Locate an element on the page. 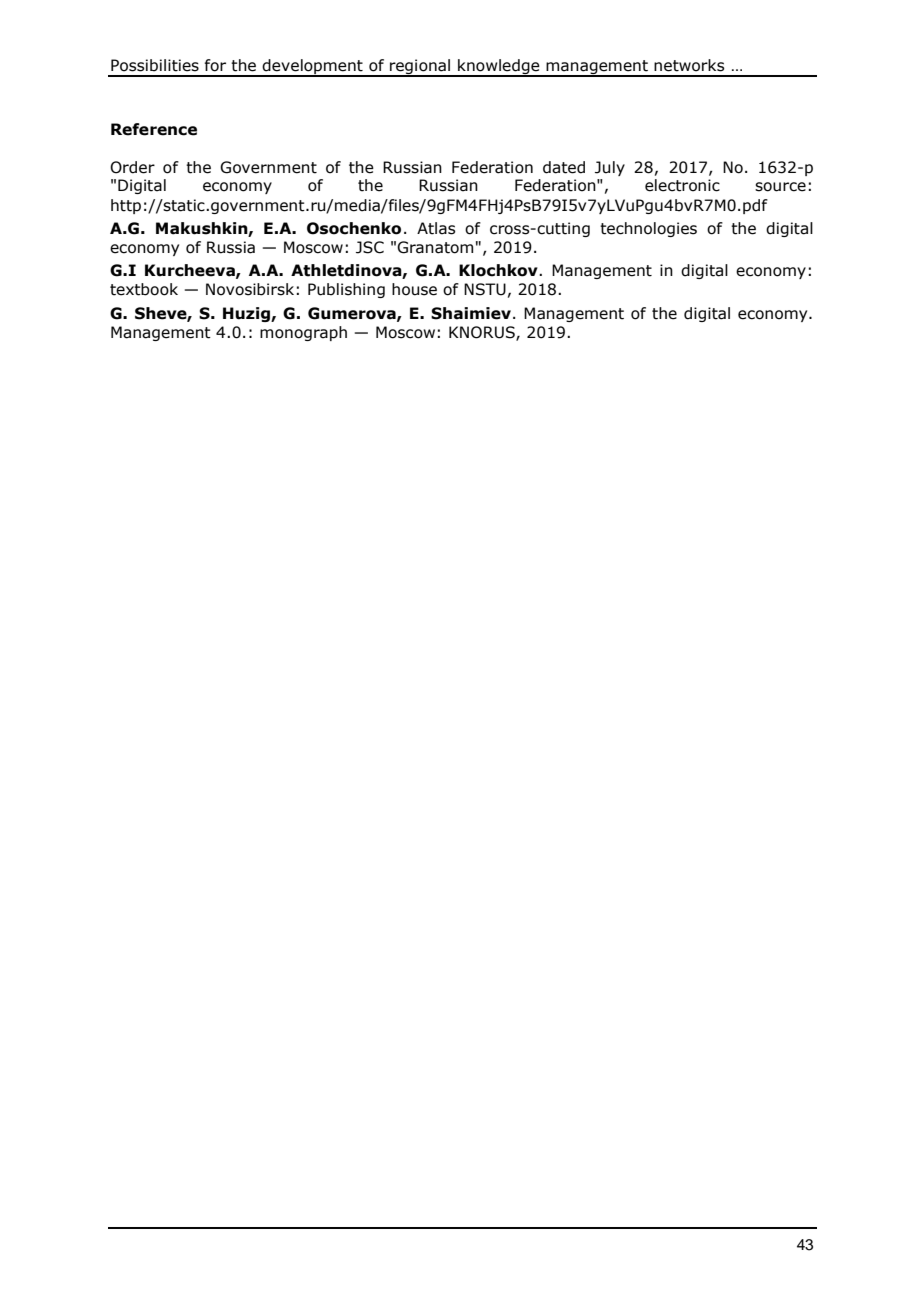 This document has width=924, height=1308. Order is located at coordinates (132, 167).
